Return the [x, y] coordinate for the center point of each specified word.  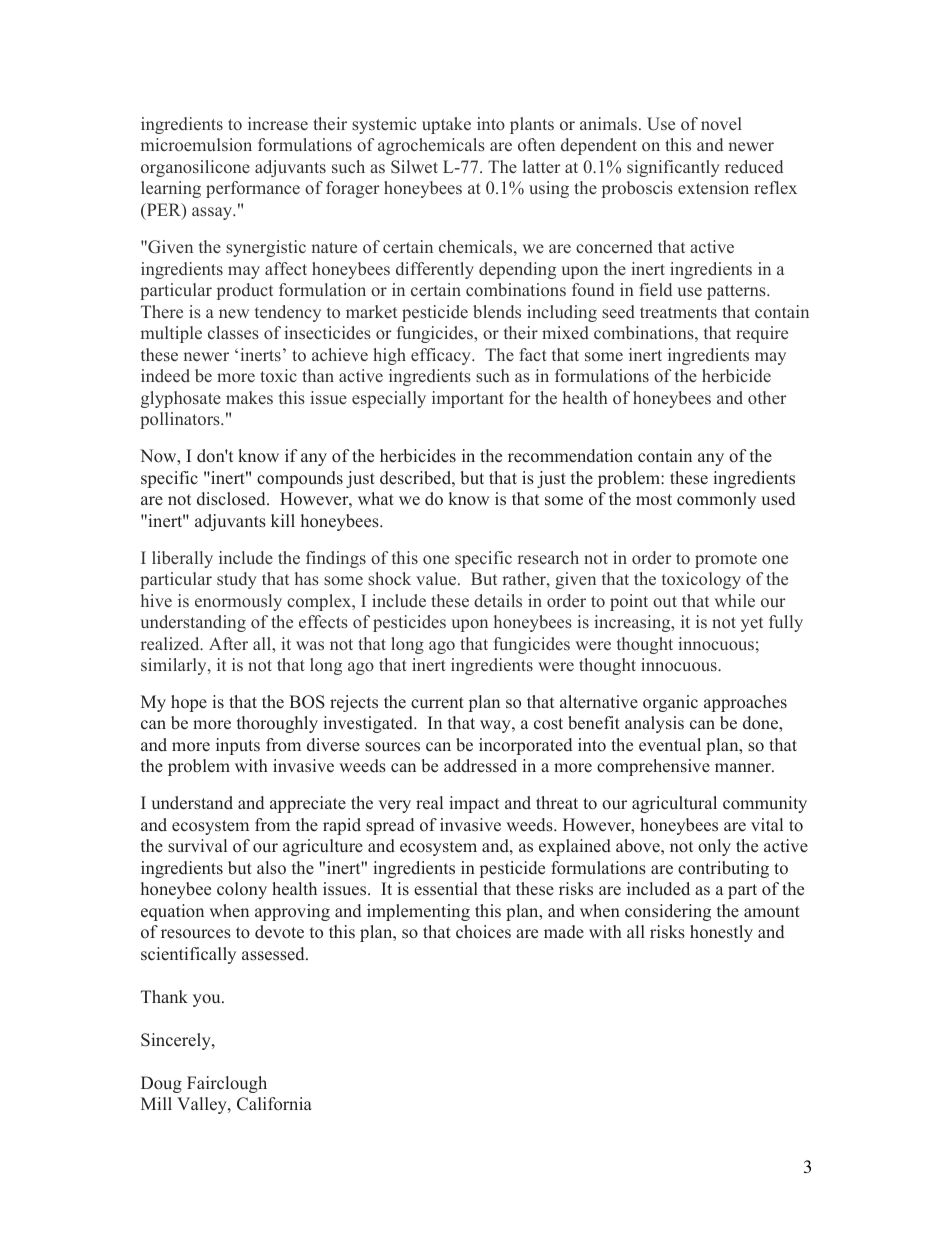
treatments [678, 313]
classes [233, 332]
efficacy [442, 356]
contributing [723, 869]
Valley [203, 1105]
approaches [745, 703]
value [437, 579]
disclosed [232, 499]
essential [446, 889]
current [437, 703]
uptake [446, 125]
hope [189, 703]
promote [726, 560]
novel [721, 123]
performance [253, 189]
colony [242, 890]
